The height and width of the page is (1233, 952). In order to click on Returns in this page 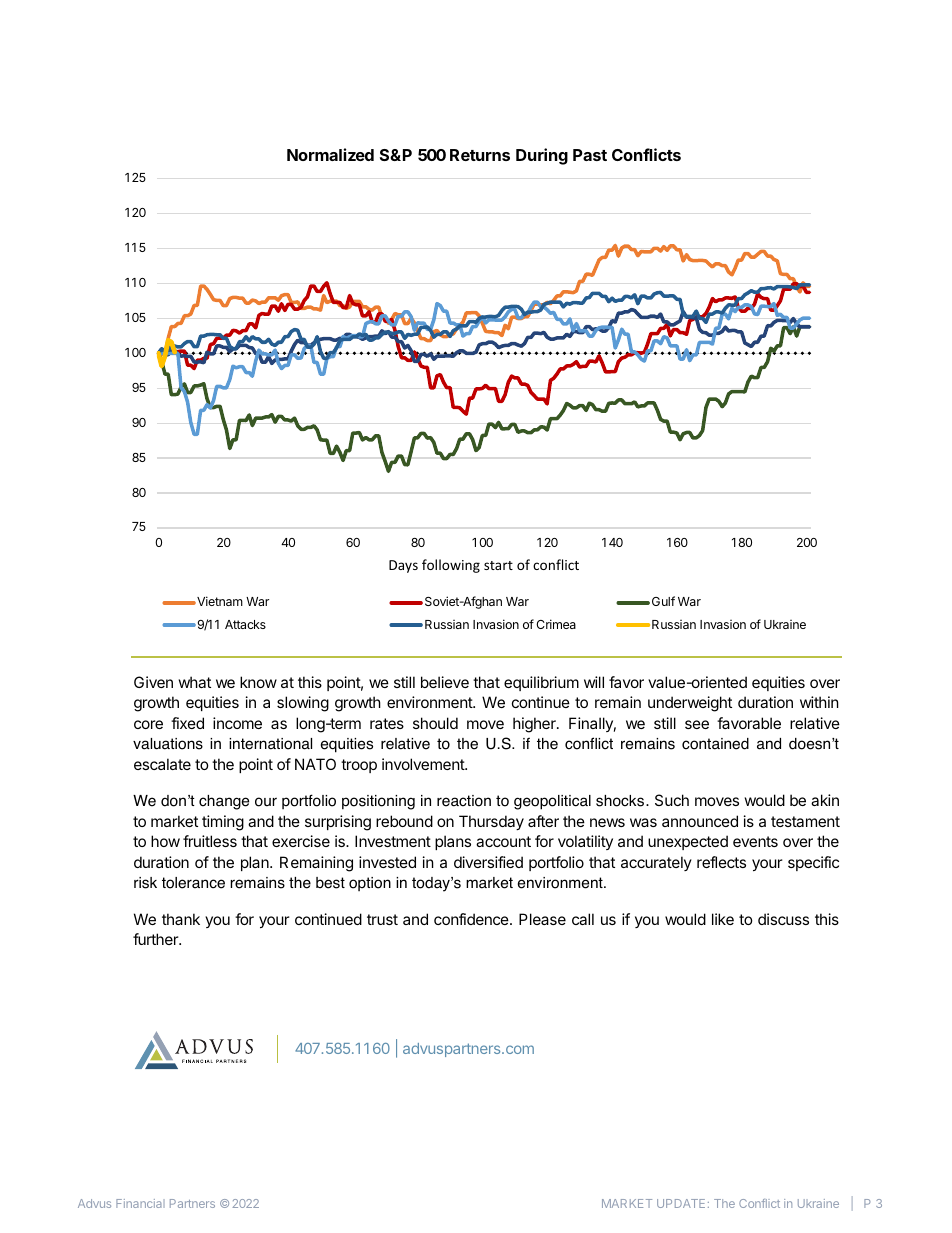, I will do `click(480, 155)`.
